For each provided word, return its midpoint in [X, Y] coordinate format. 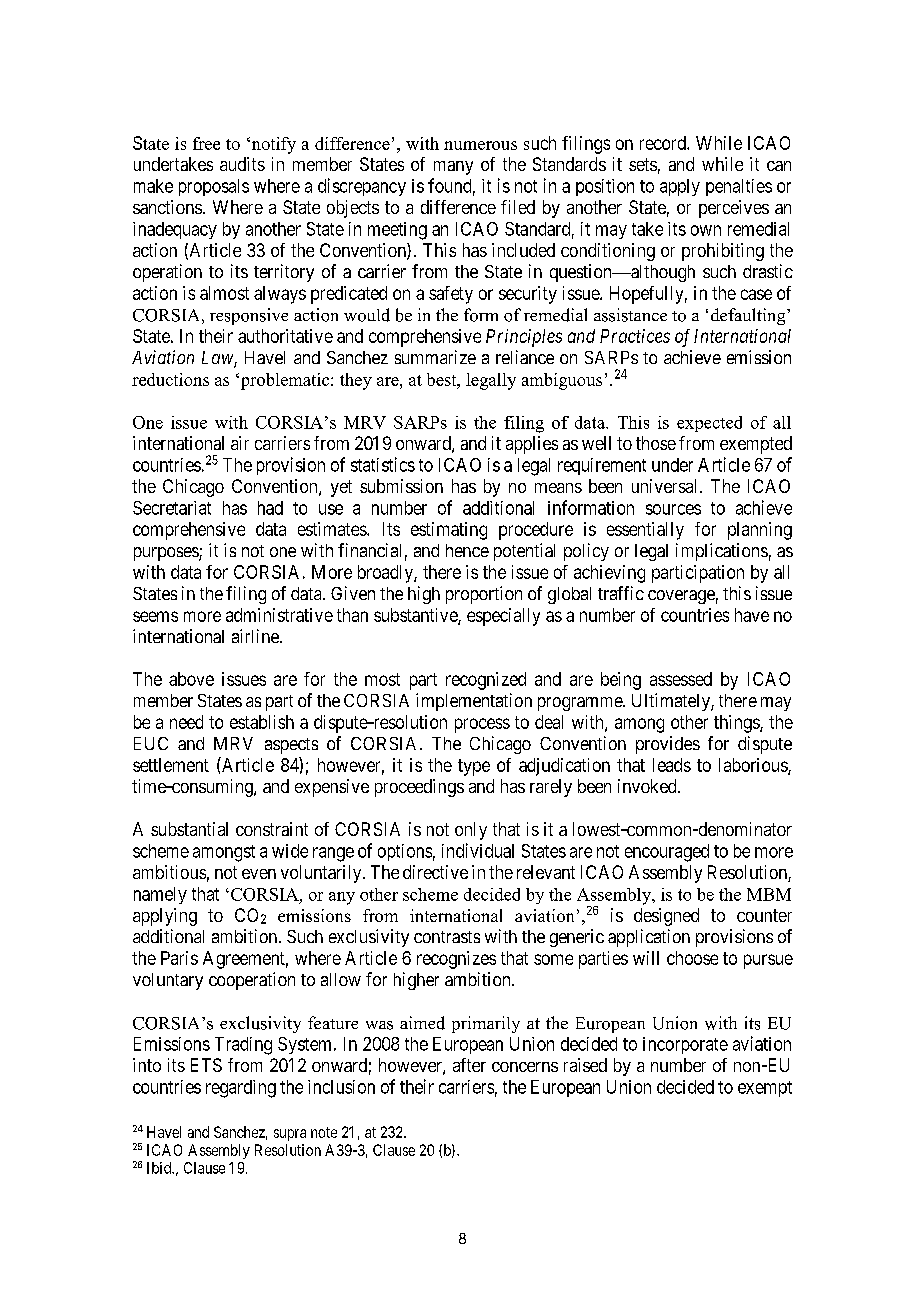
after [469, 1065]
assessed [681, 679]
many [453, 168]
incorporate [685, 1045]
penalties [739, 187]
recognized [486, 681]
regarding [241, 1089]
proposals [214, 187]
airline [256, 636]
